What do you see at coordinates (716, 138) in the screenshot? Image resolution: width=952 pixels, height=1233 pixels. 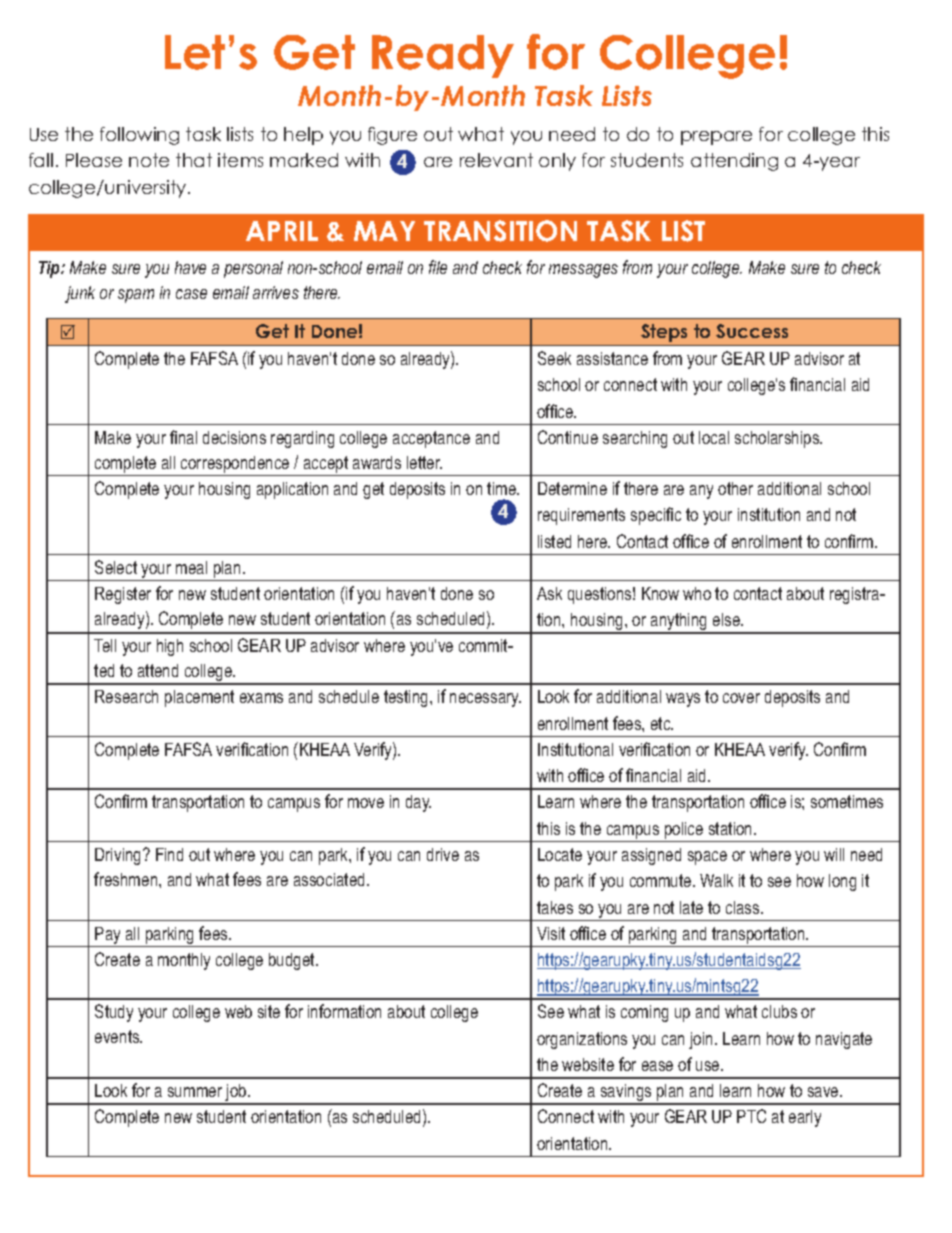 I see `prepare` at bounding box center [716, 138].
